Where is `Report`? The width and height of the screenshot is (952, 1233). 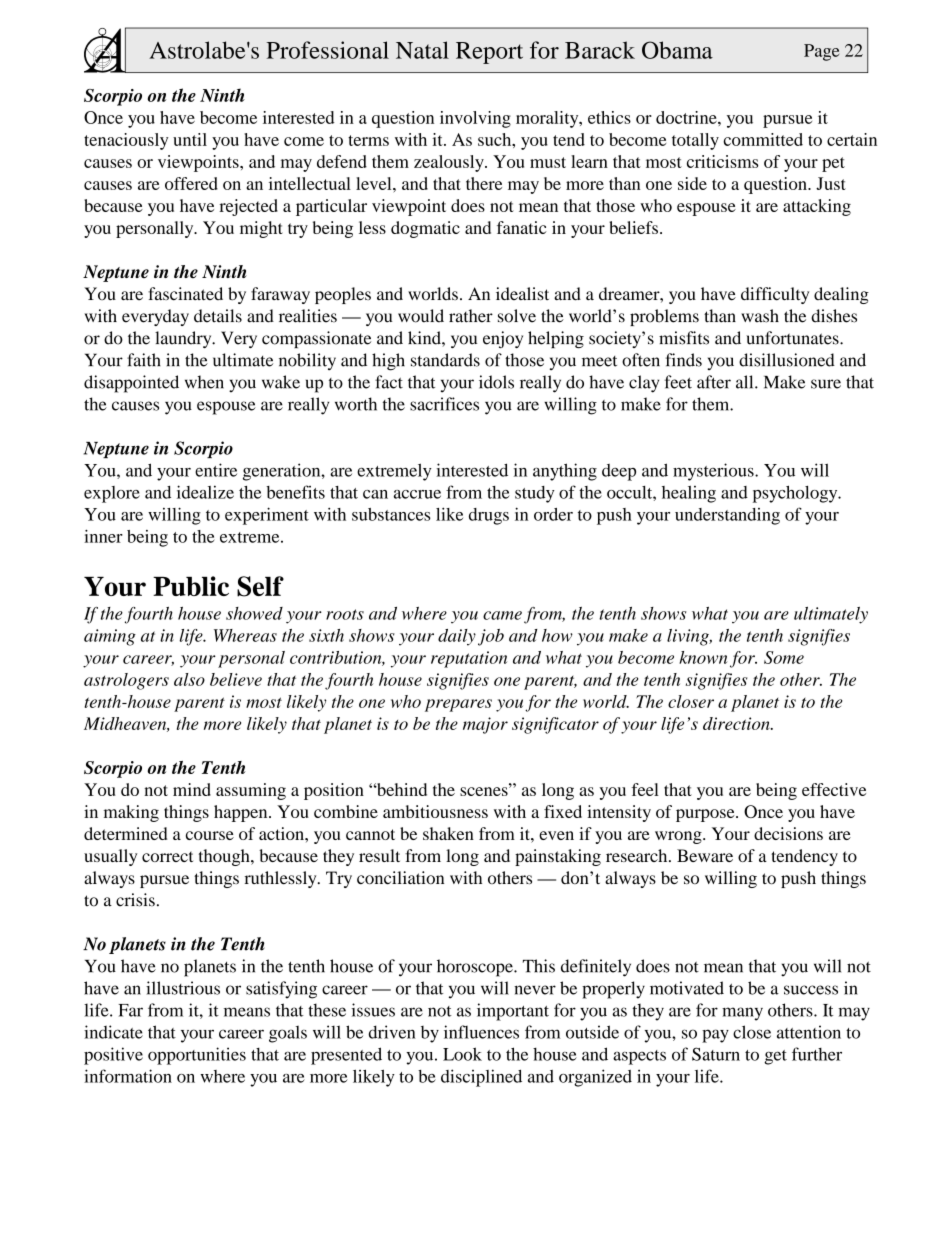
Report is located at coordinates (489, 53).
